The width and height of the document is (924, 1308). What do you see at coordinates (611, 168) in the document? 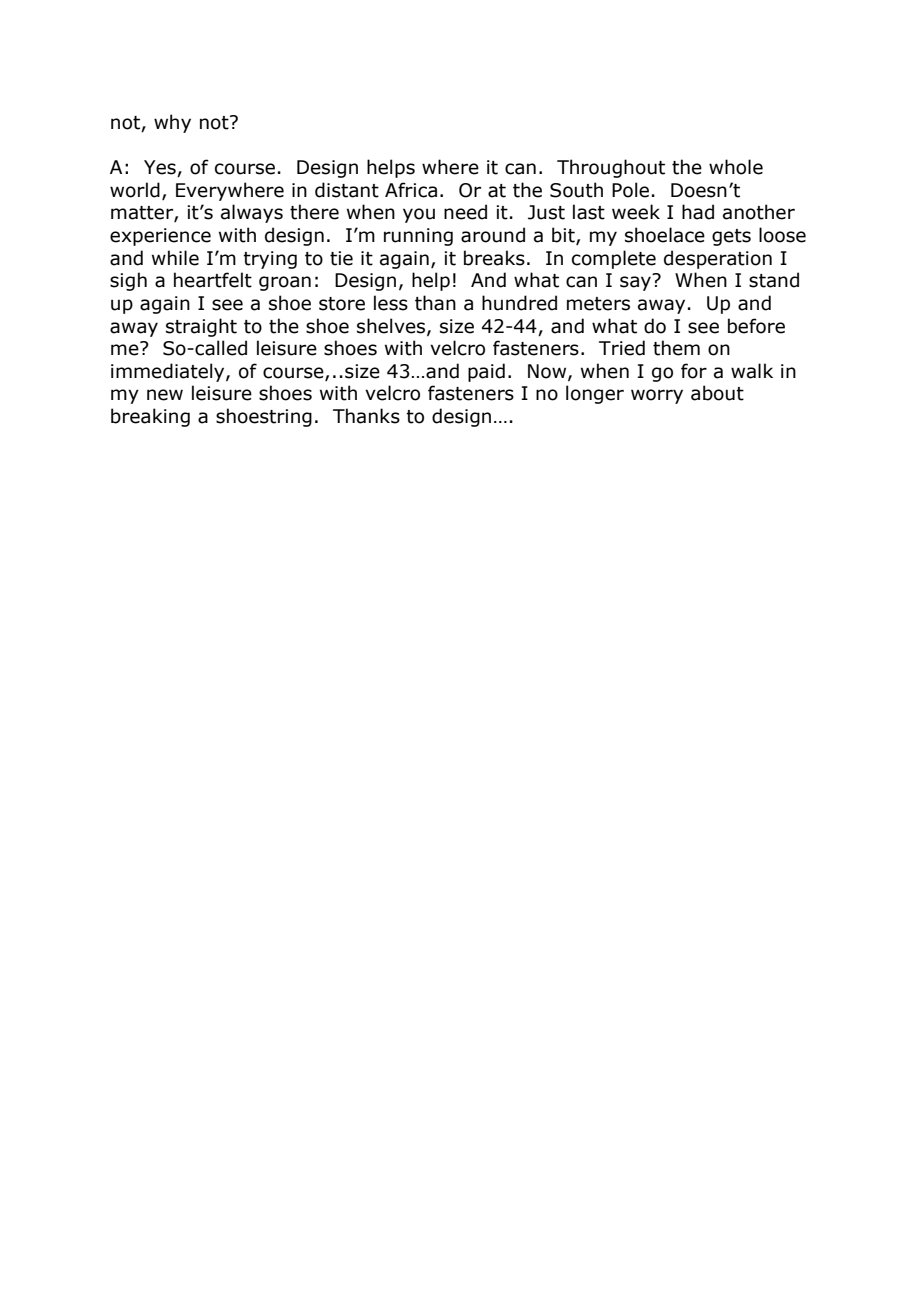
I see `Throughout` at bounding box center [611, 168].
